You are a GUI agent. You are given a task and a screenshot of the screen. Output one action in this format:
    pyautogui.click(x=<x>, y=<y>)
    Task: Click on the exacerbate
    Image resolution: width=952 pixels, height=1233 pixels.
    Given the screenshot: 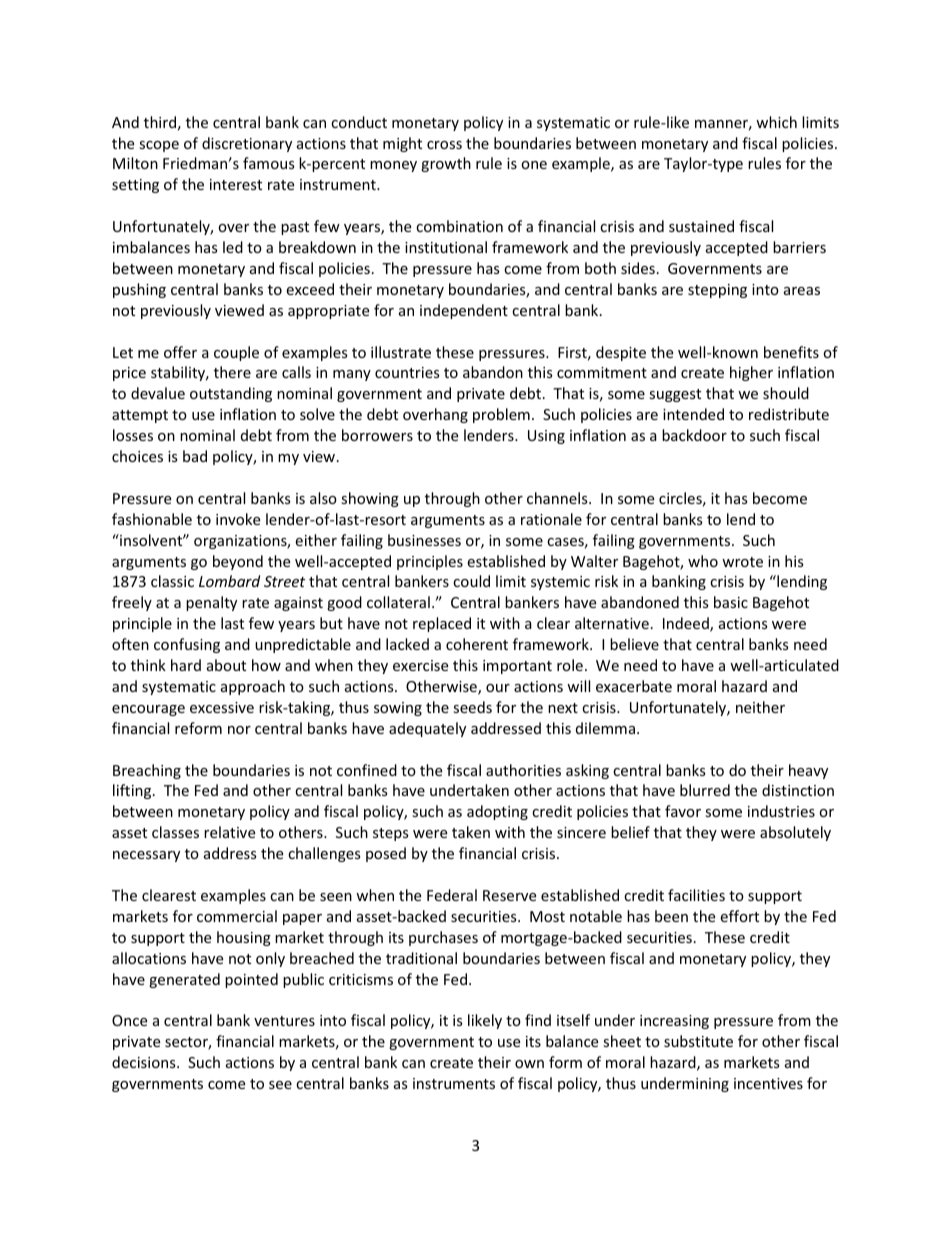 What is the action you would take?
    pyautogui.click(x=634, y=686)
